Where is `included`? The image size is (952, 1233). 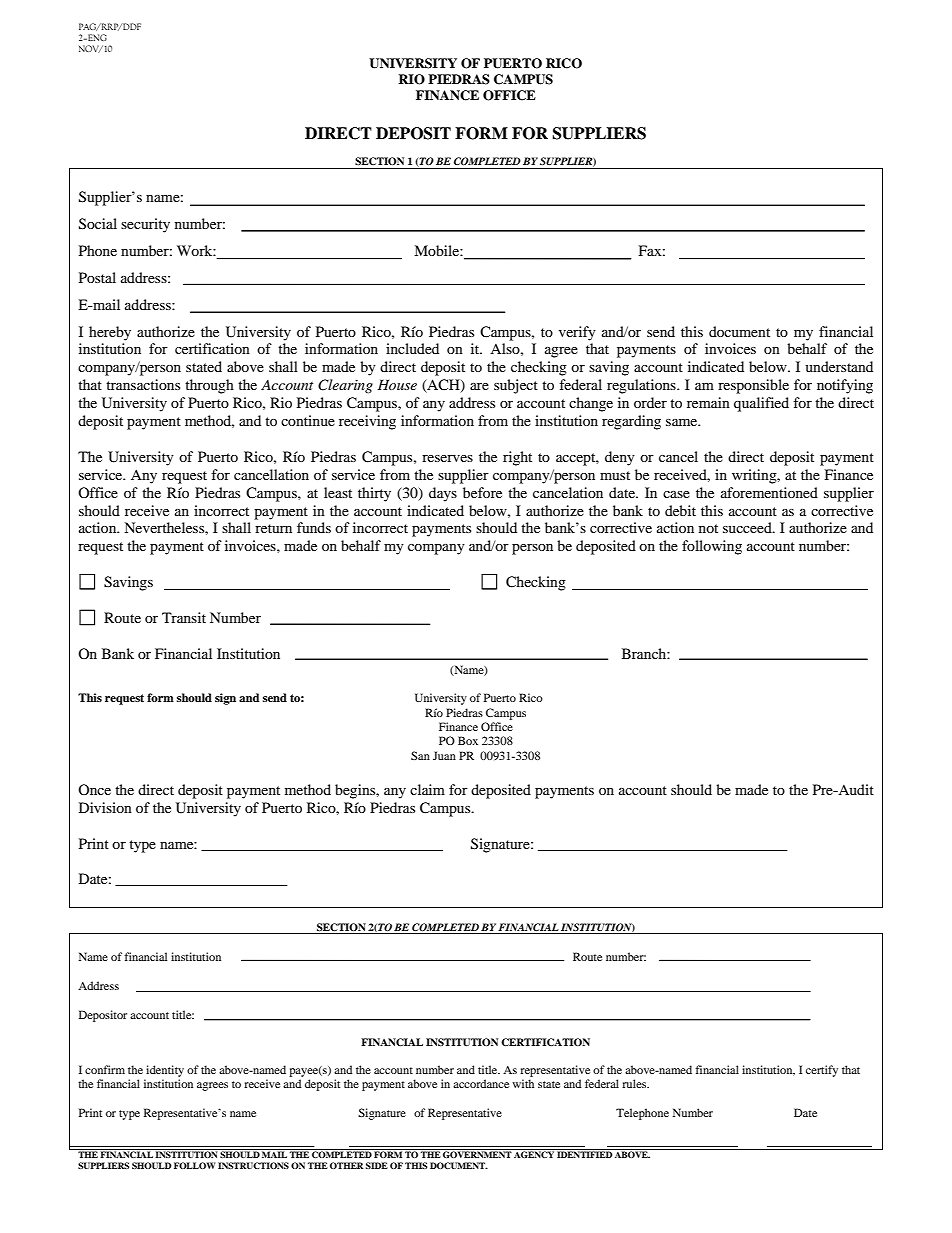 included is located at coordinates (412, 348).
